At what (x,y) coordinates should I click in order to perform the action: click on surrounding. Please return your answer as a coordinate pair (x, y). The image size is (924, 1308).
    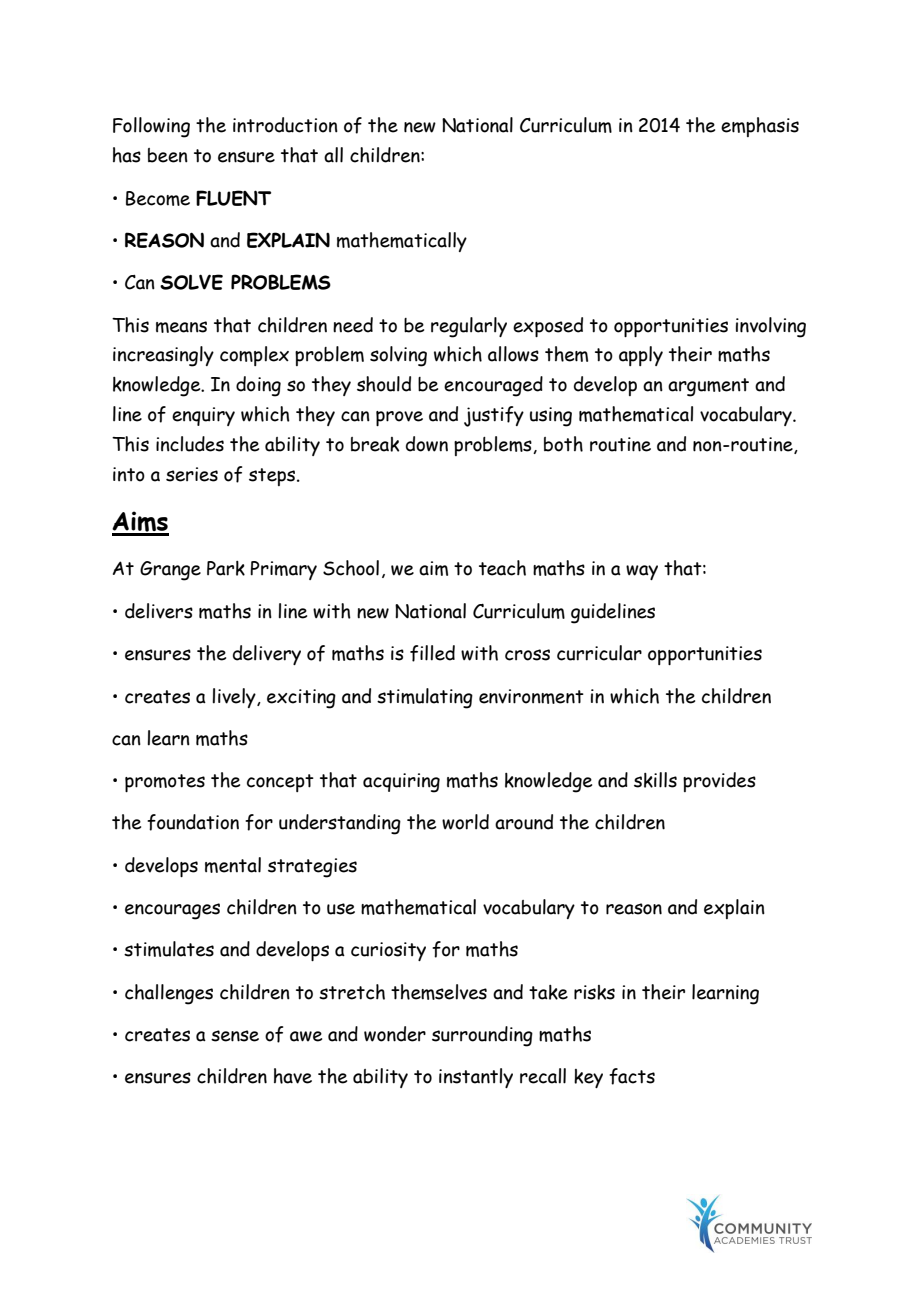
    Looking at the image, I should click on (482, 1036).
